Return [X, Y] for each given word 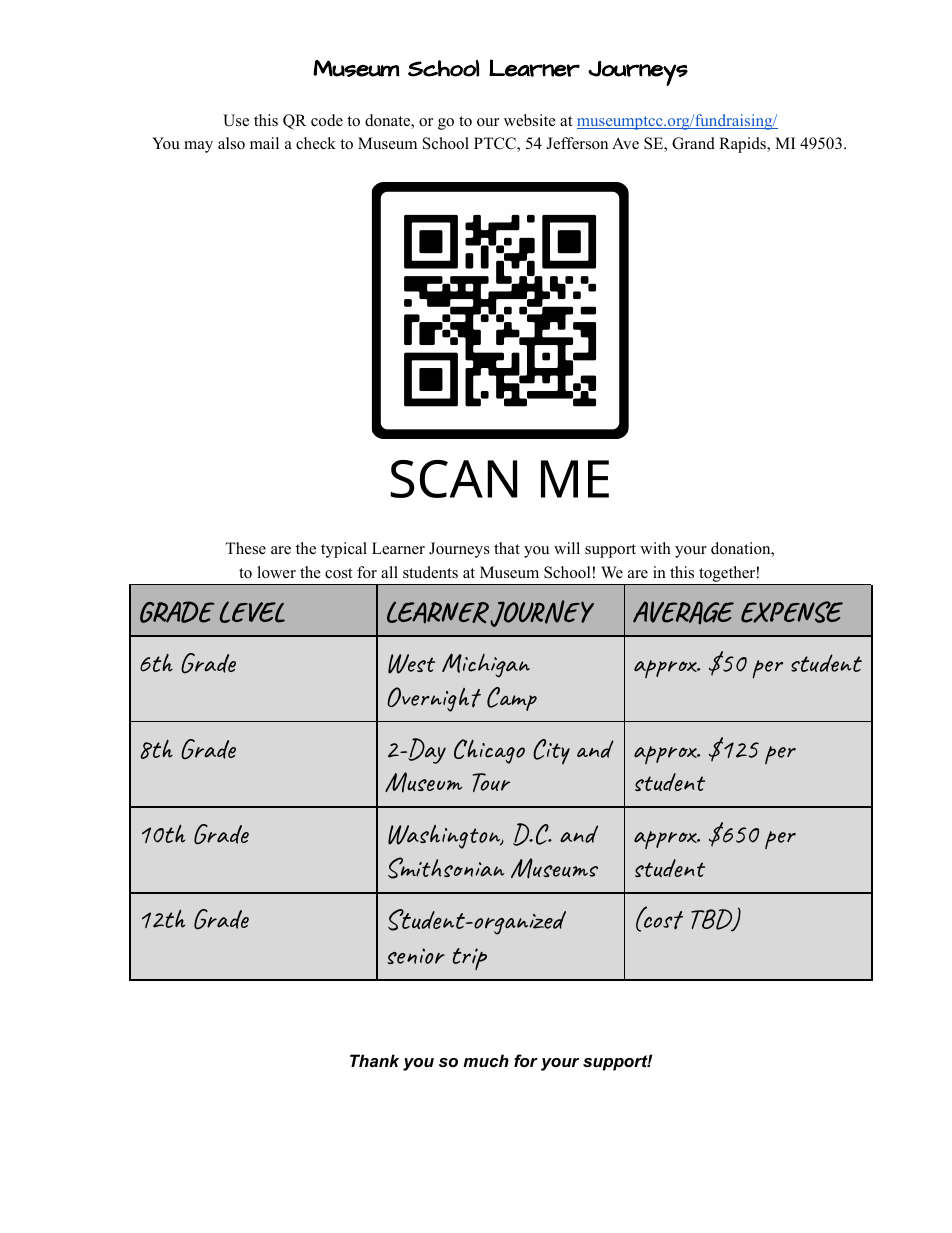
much [486, 1060]
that [507, 548]
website [530, 120]
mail [264, 143]
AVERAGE [683, 612]
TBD [713, 920]
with [655, 548]
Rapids [743, 145]
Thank [374, 1060]
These [245, 548]
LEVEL [252, 612]
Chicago [489, 751]
